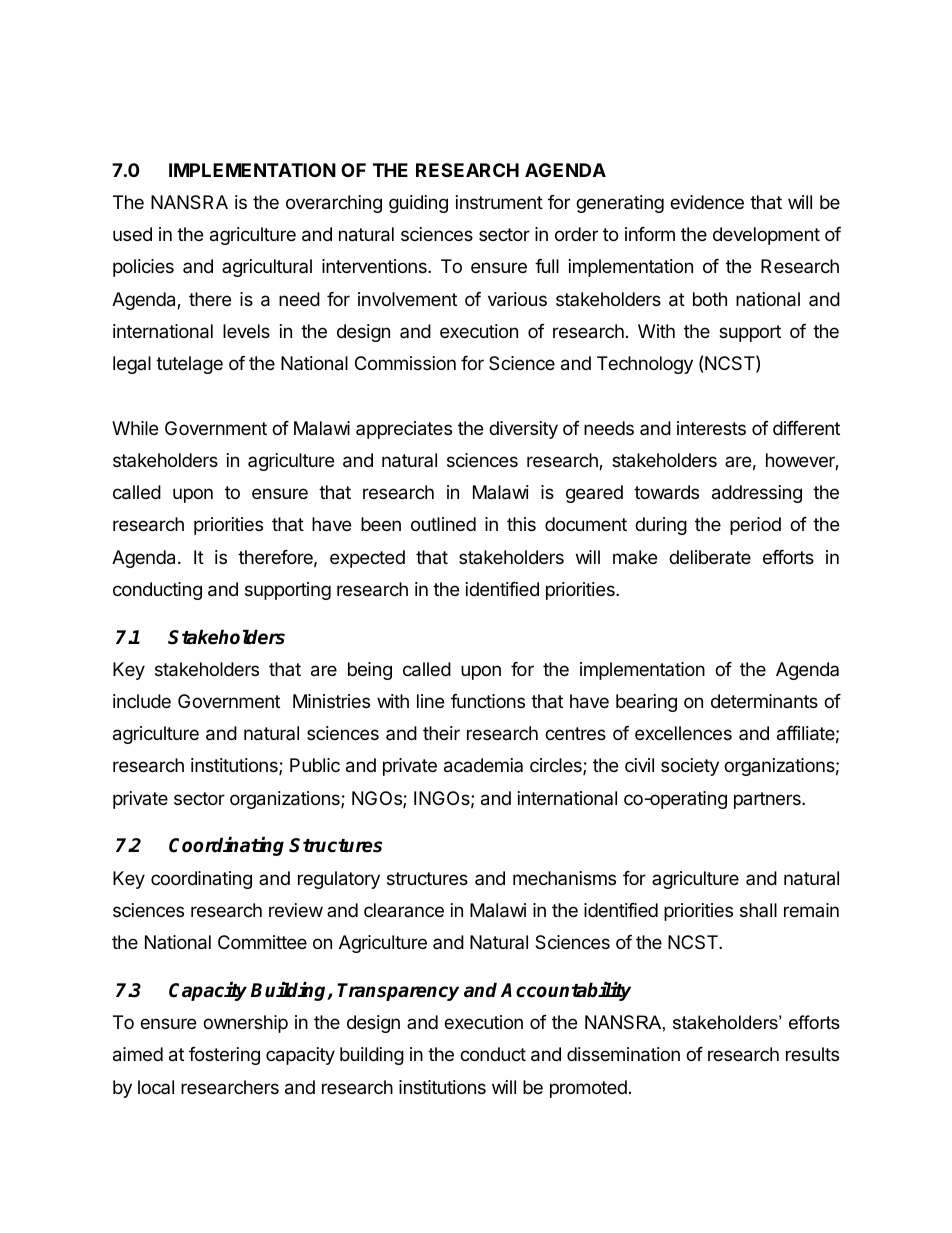  What do you see at coordinates (224, 1056) in the screenshot?
I see `fostering` at bounding box center [224, 1056].
